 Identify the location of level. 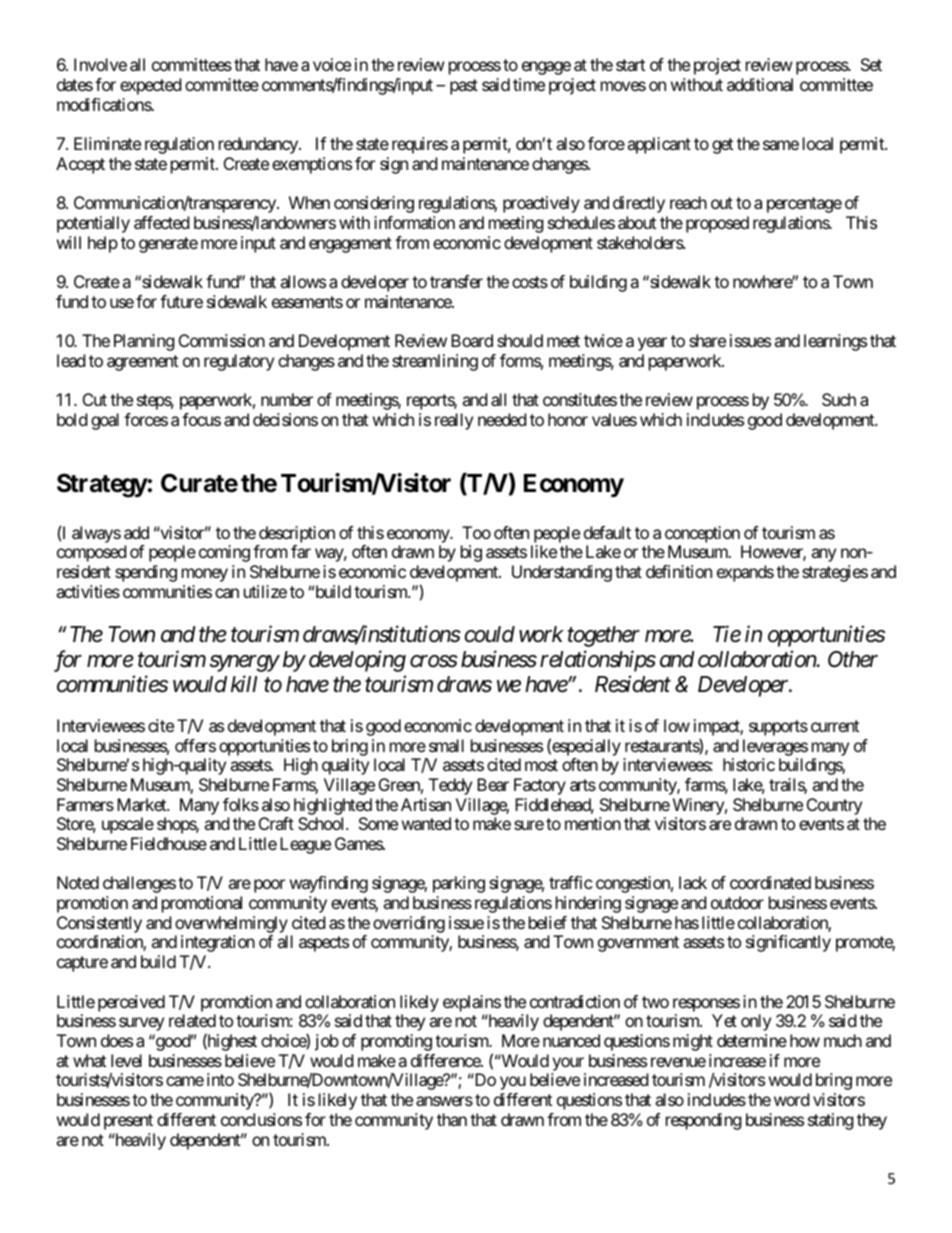
(126, 1060).
